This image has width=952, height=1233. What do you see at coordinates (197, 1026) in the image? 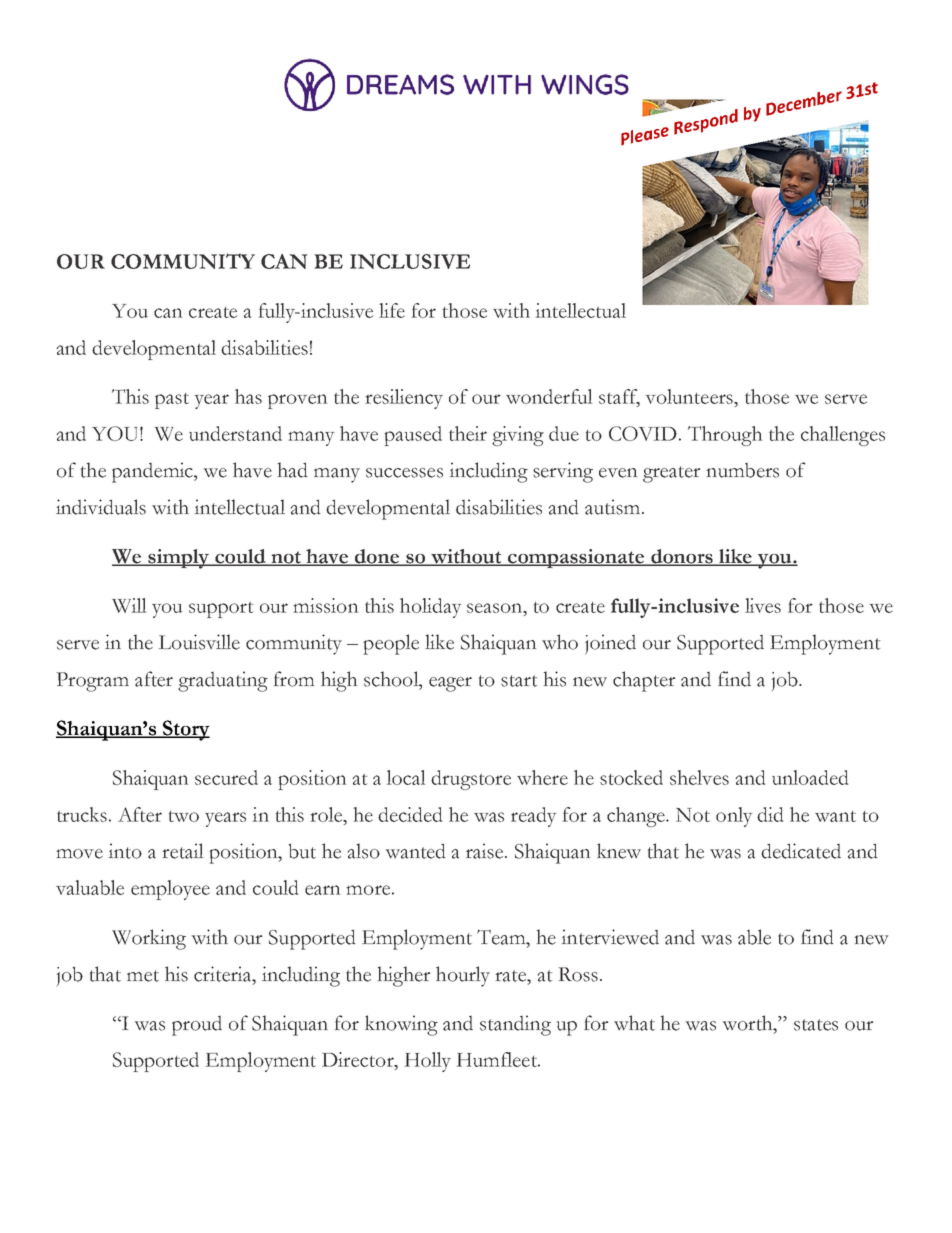
I see `proud` at bounding box center [197, 1026].
